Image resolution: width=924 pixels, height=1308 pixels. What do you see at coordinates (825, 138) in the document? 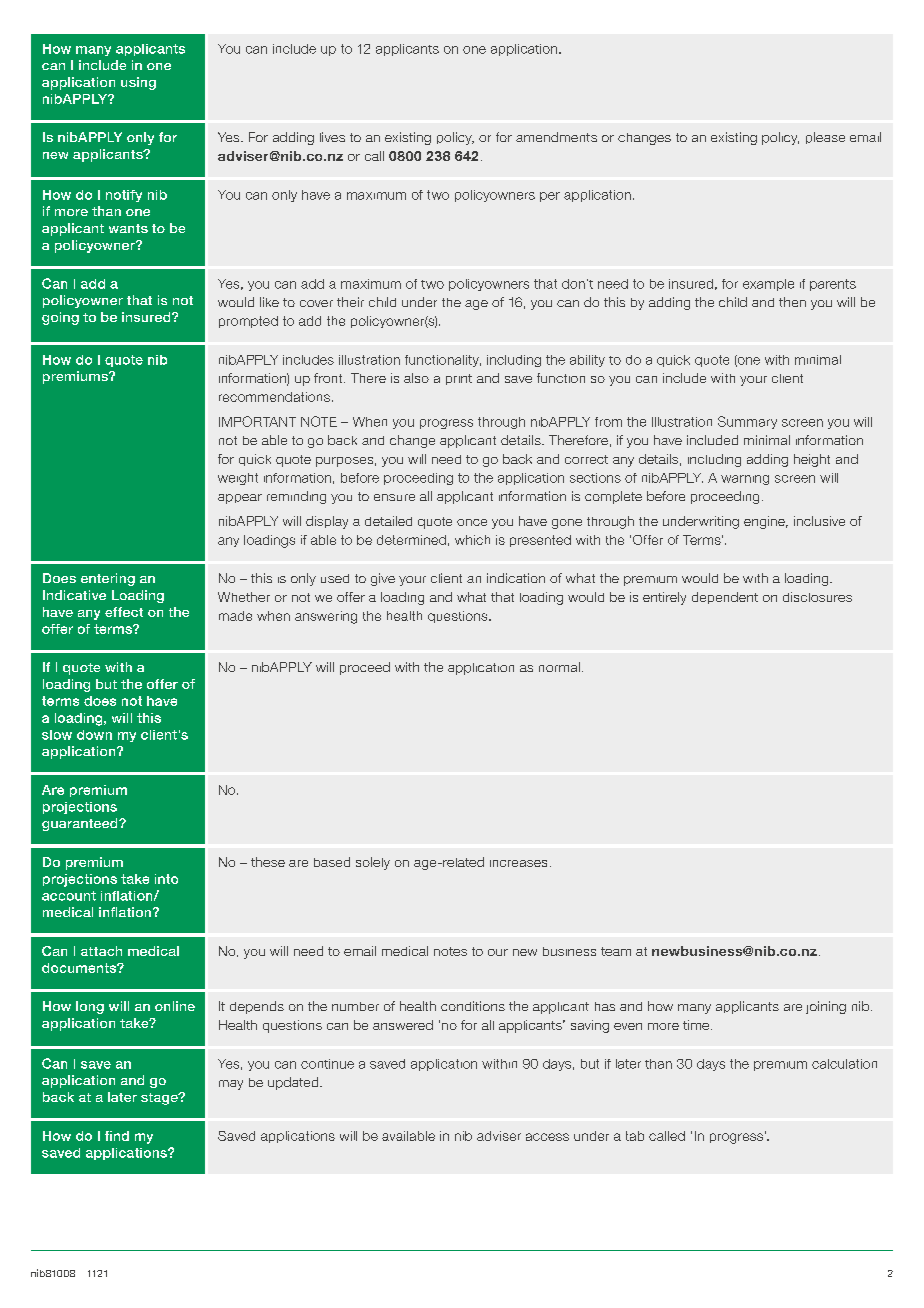
I see `please` at bounding box center [825, 138].
